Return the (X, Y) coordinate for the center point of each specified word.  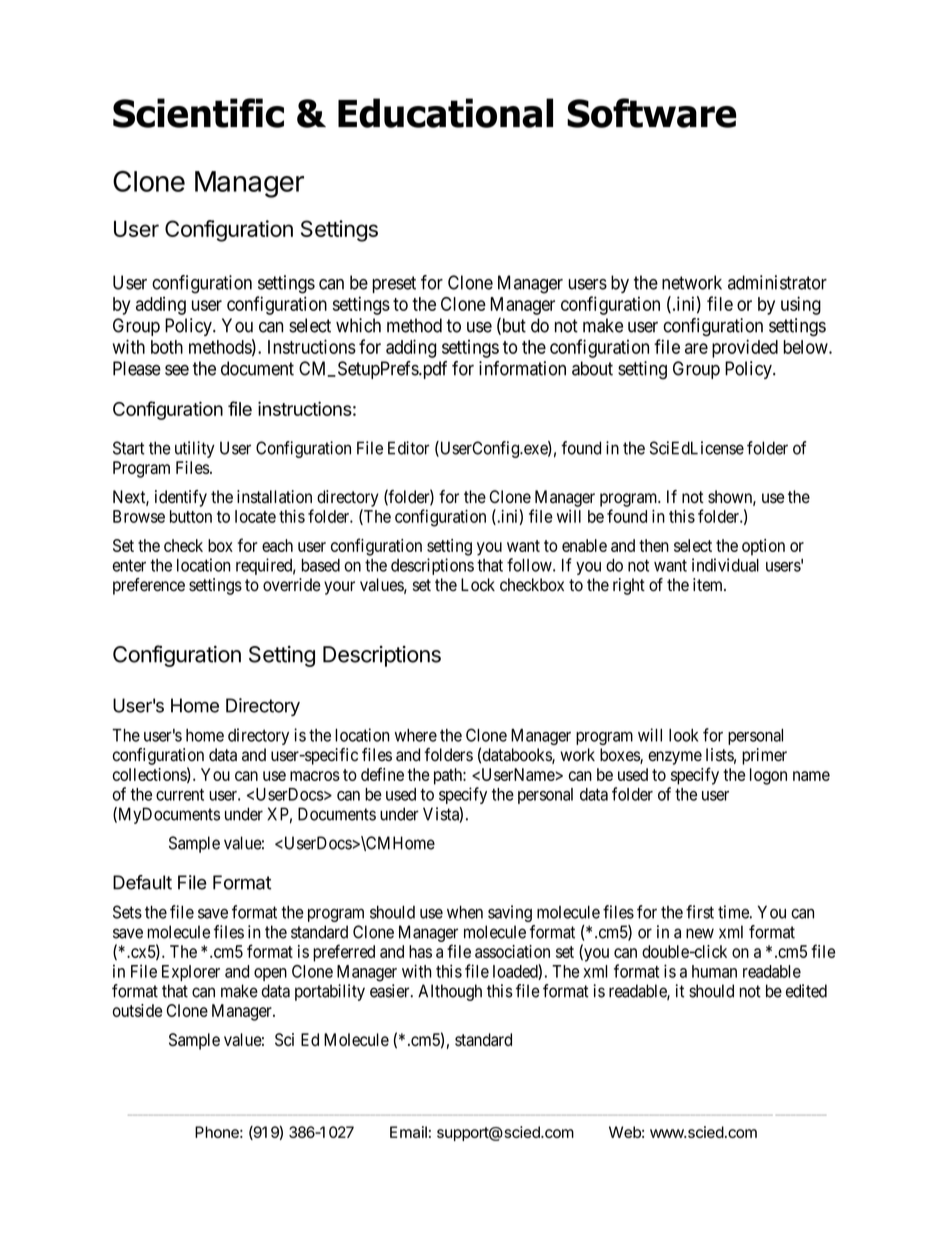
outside (137, 1010)
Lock (478, 585)
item (709, 585)
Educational (445, 113)
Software (651, 113)
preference (149, 586)
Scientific (198, 113)
